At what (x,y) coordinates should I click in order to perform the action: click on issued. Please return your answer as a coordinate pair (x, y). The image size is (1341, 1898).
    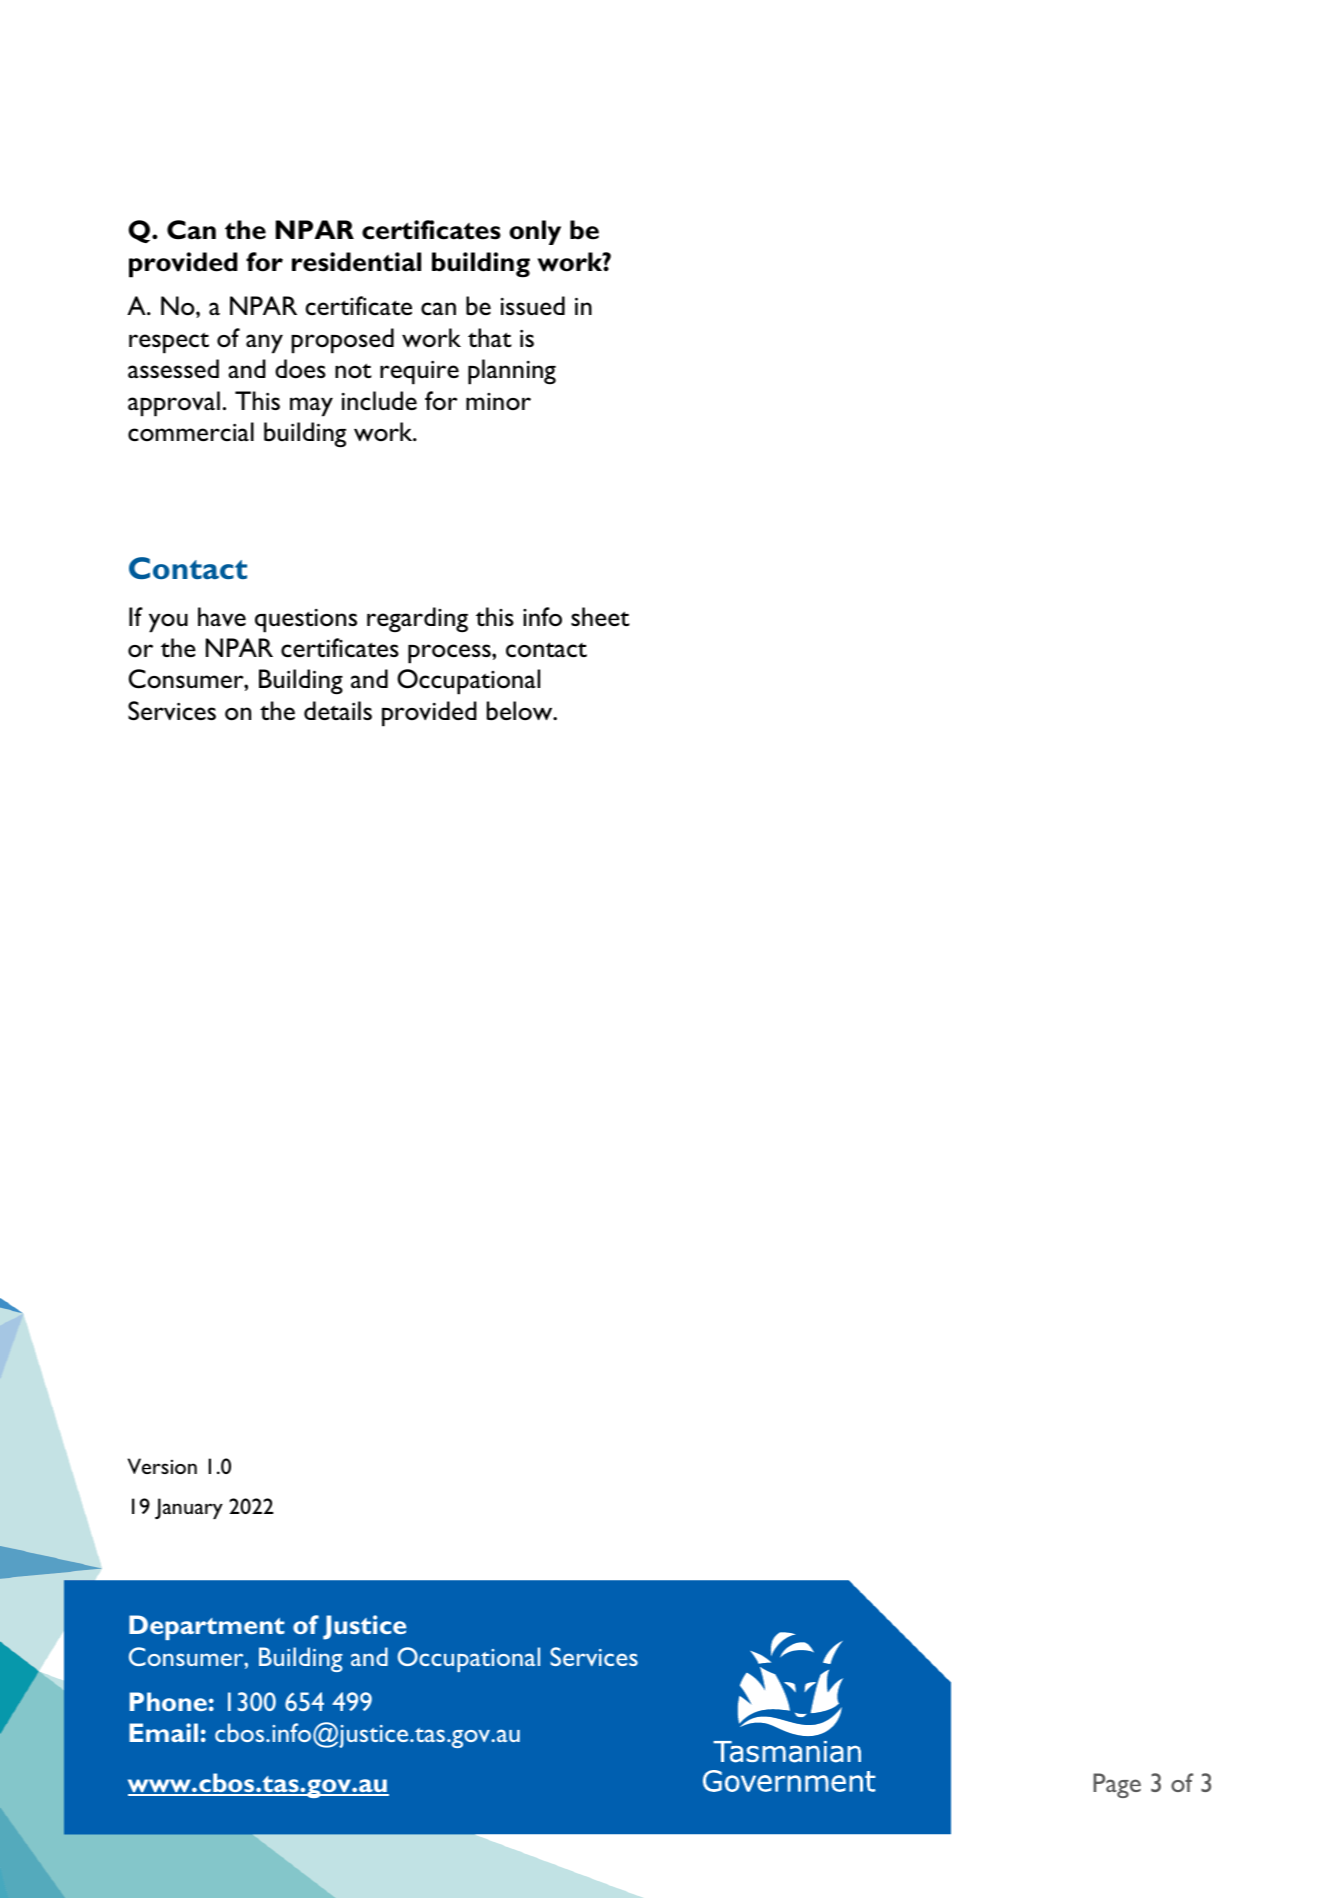
    Looking at the image, I should click on (533, 305).
